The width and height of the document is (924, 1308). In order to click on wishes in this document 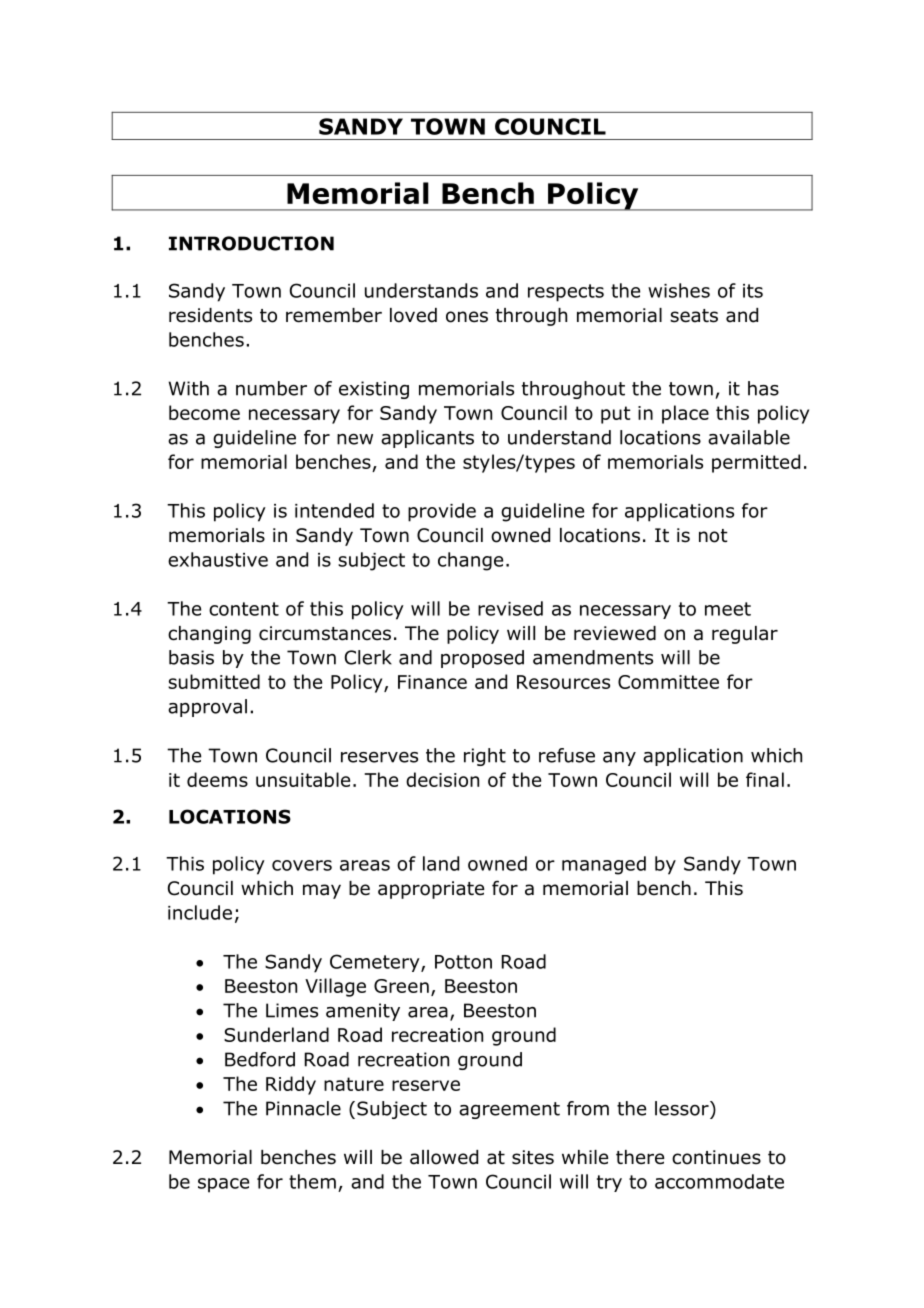, I will do `click(679, 290)`.
